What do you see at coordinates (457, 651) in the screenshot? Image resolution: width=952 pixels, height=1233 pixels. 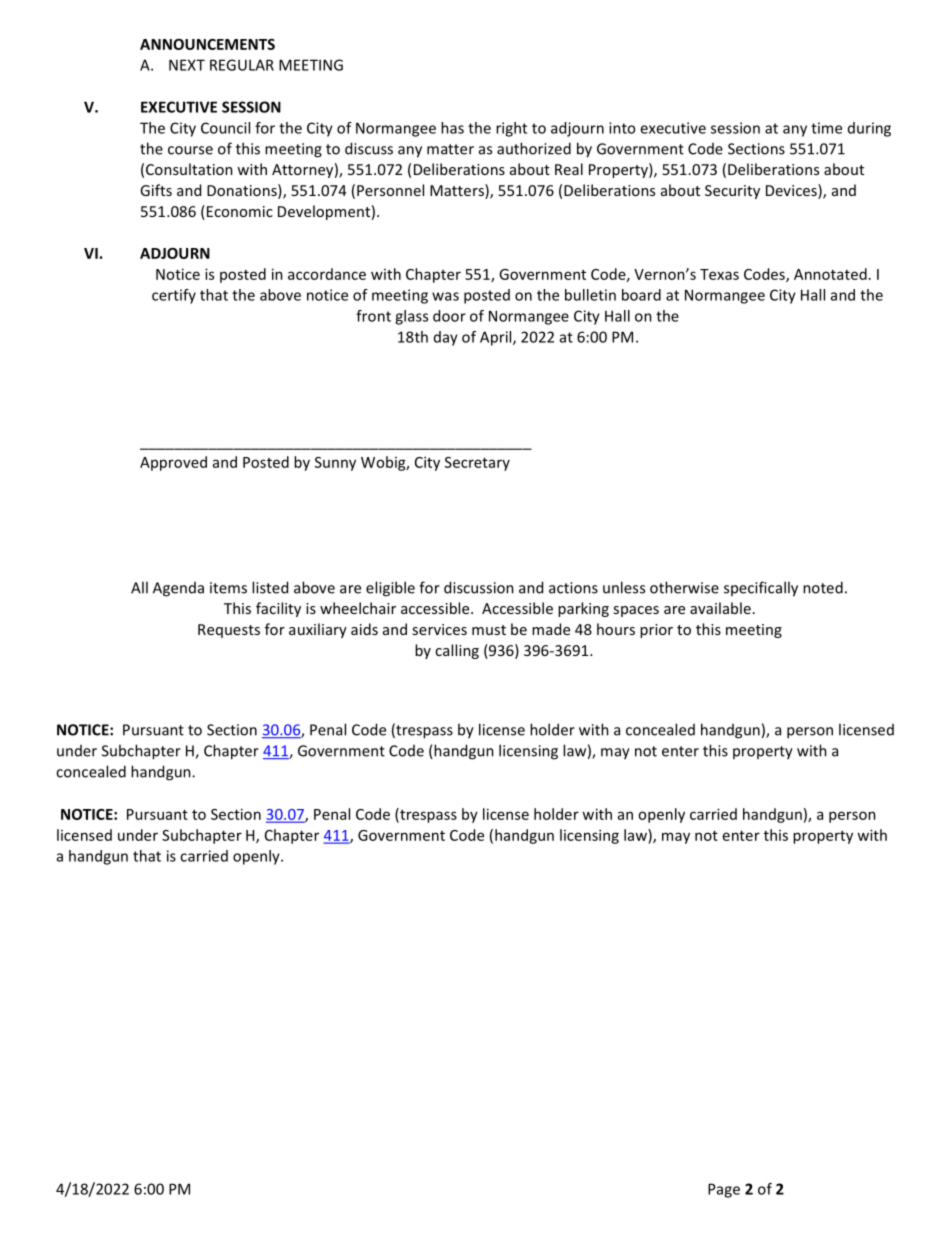 I see `calling` at bounding box center [457, 651].
